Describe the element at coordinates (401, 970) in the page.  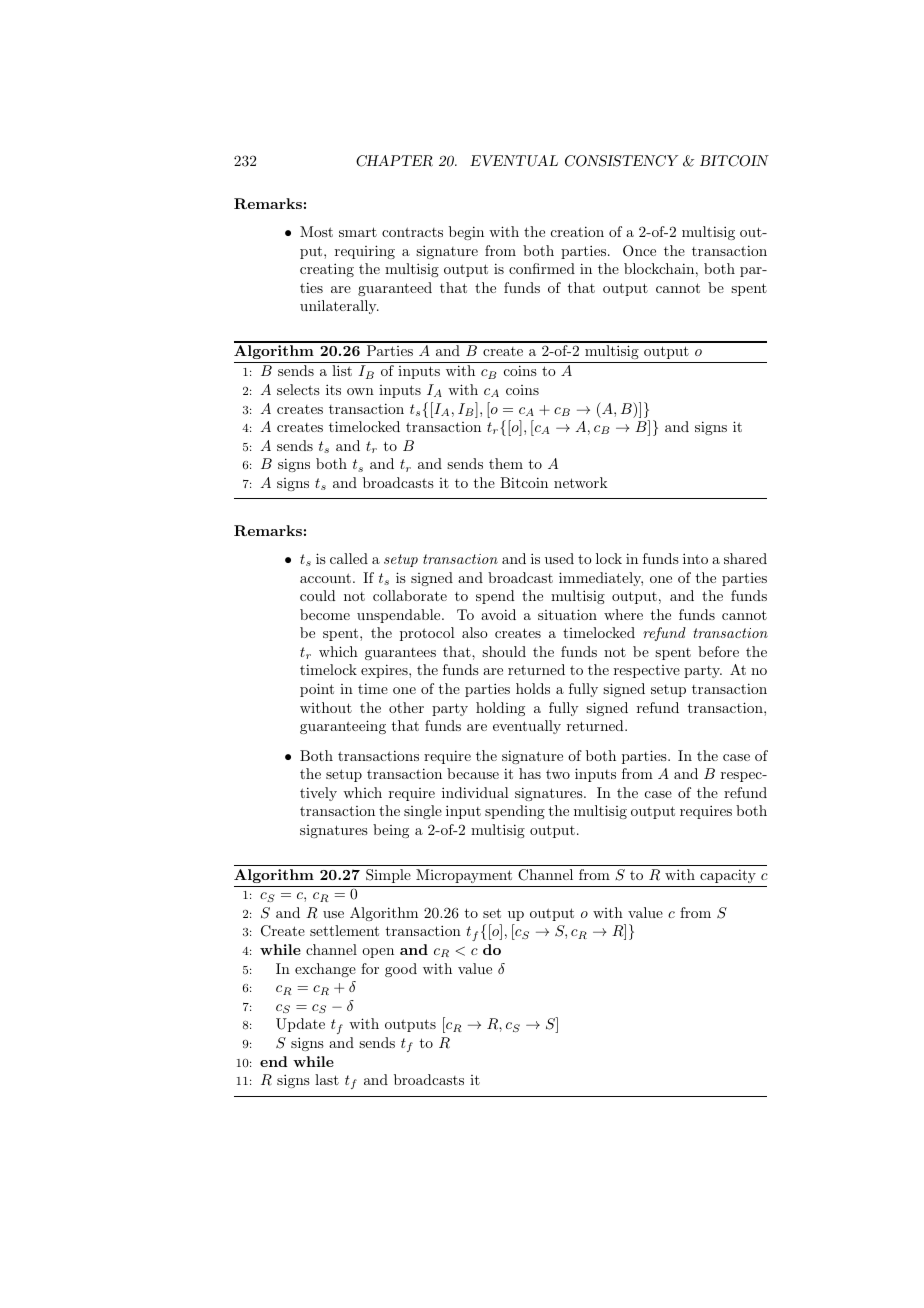
I see `good` at that location.
